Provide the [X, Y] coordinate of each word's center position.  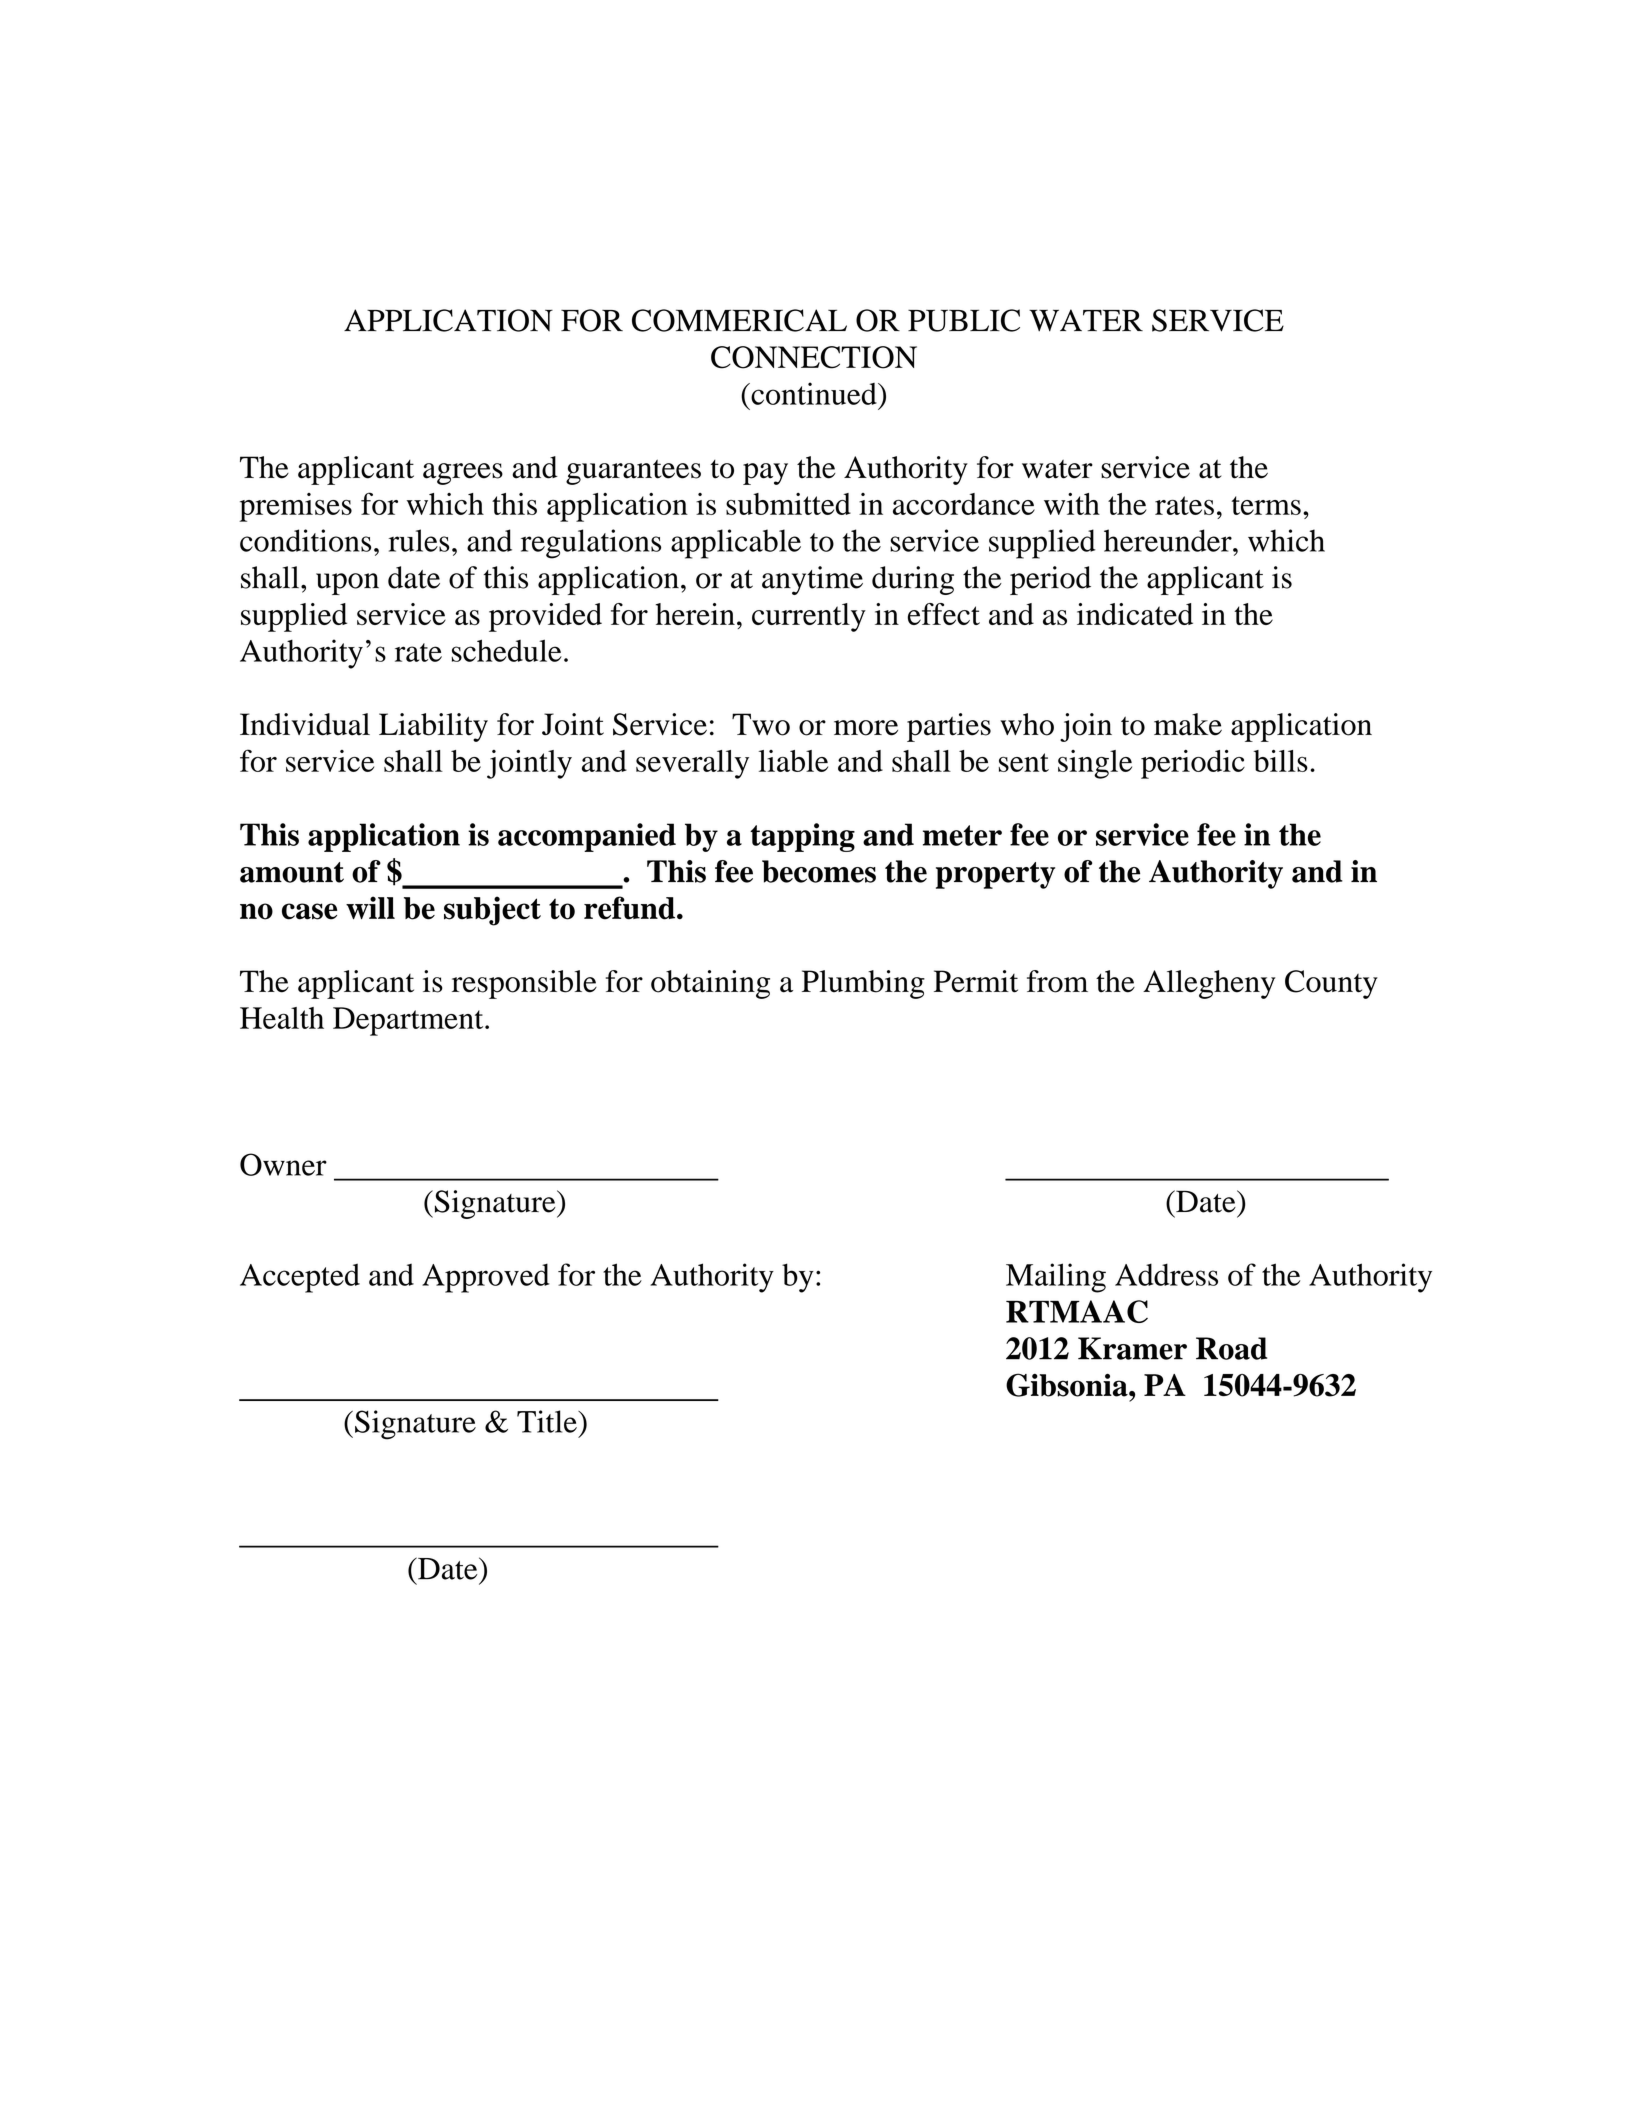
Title [548, 1421]
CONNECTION [814, 357]
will [370, 907]
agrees [463, 474]
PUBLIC [964, 320]
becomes [819, 871]
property [995, 875]
